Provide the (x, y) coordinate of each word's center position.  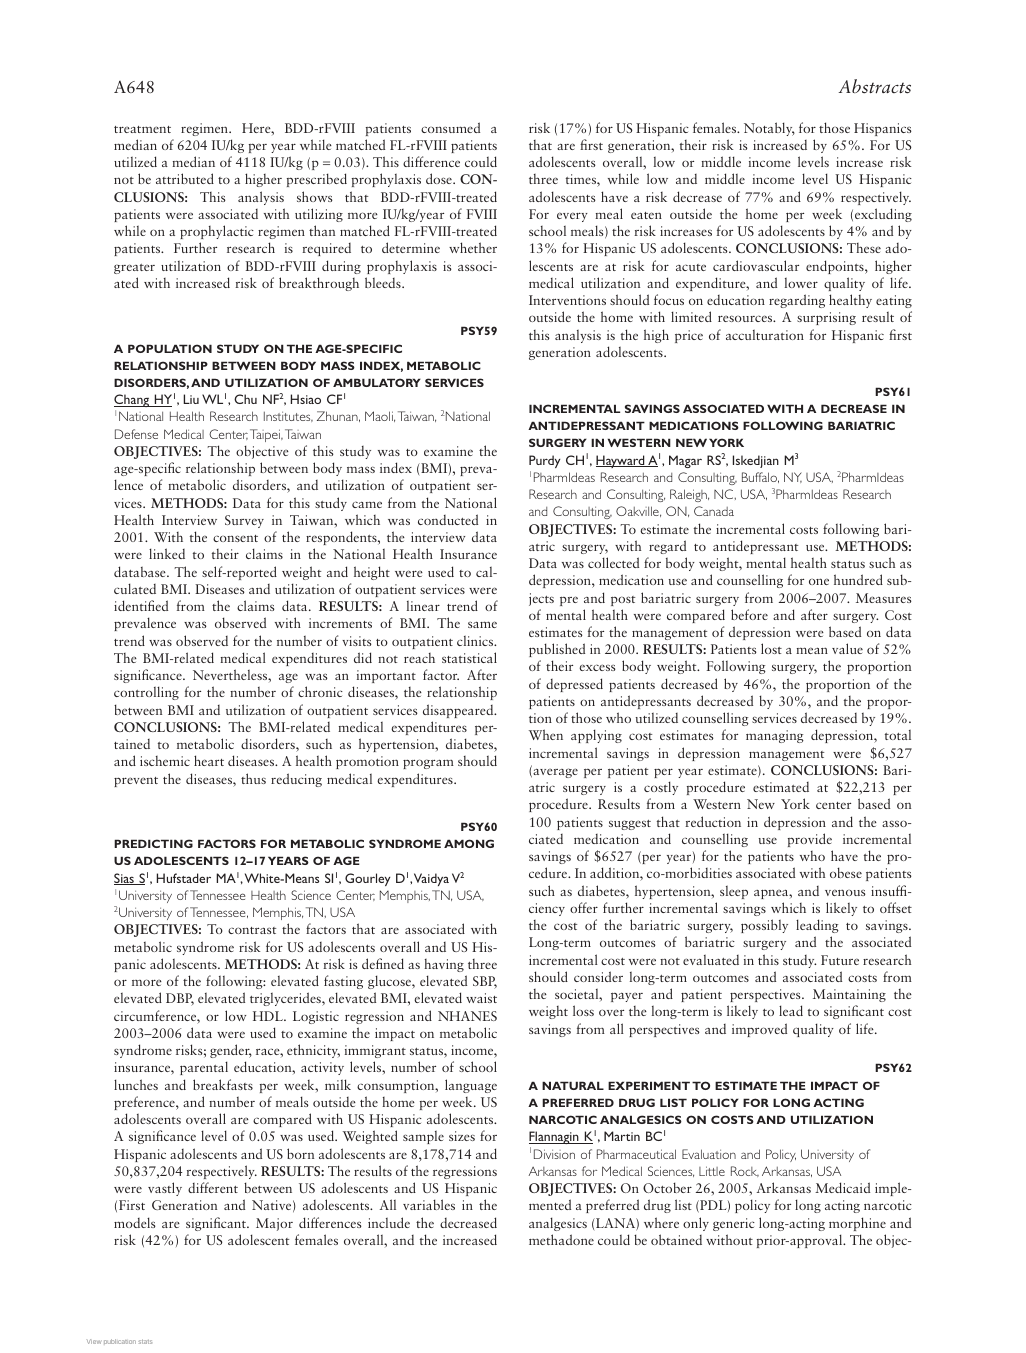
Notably (769, 129)
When (546, 734)
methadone (561, 1239)
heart (209, 760)
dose (440, 178)
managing (775, 736)
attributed (185, 178)
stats (145, 1341)
